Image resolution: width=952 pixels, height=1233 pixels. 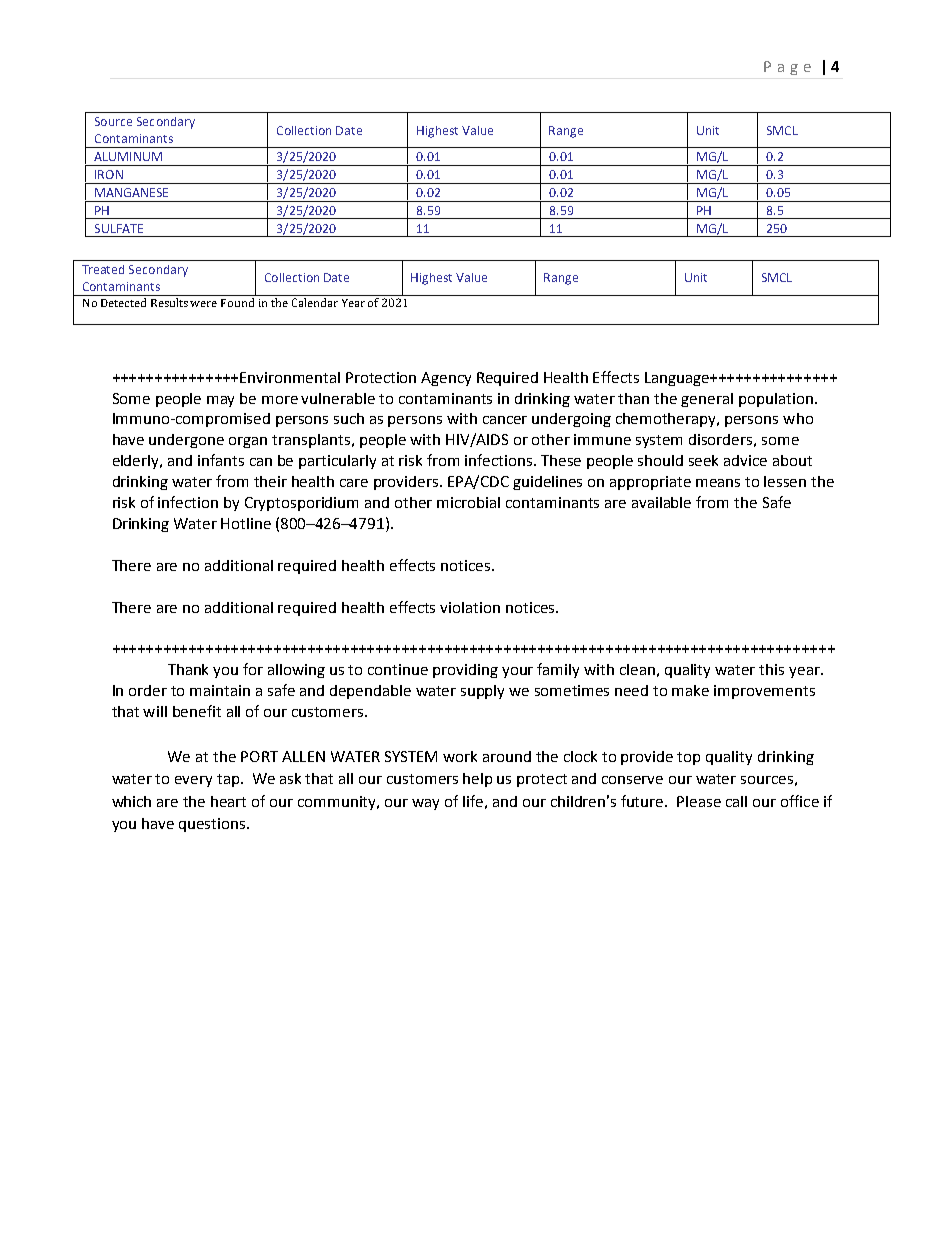 What do you see at coordinates (468, 502) in the page?
I see `microbial` at bounding box center [468, 502].
